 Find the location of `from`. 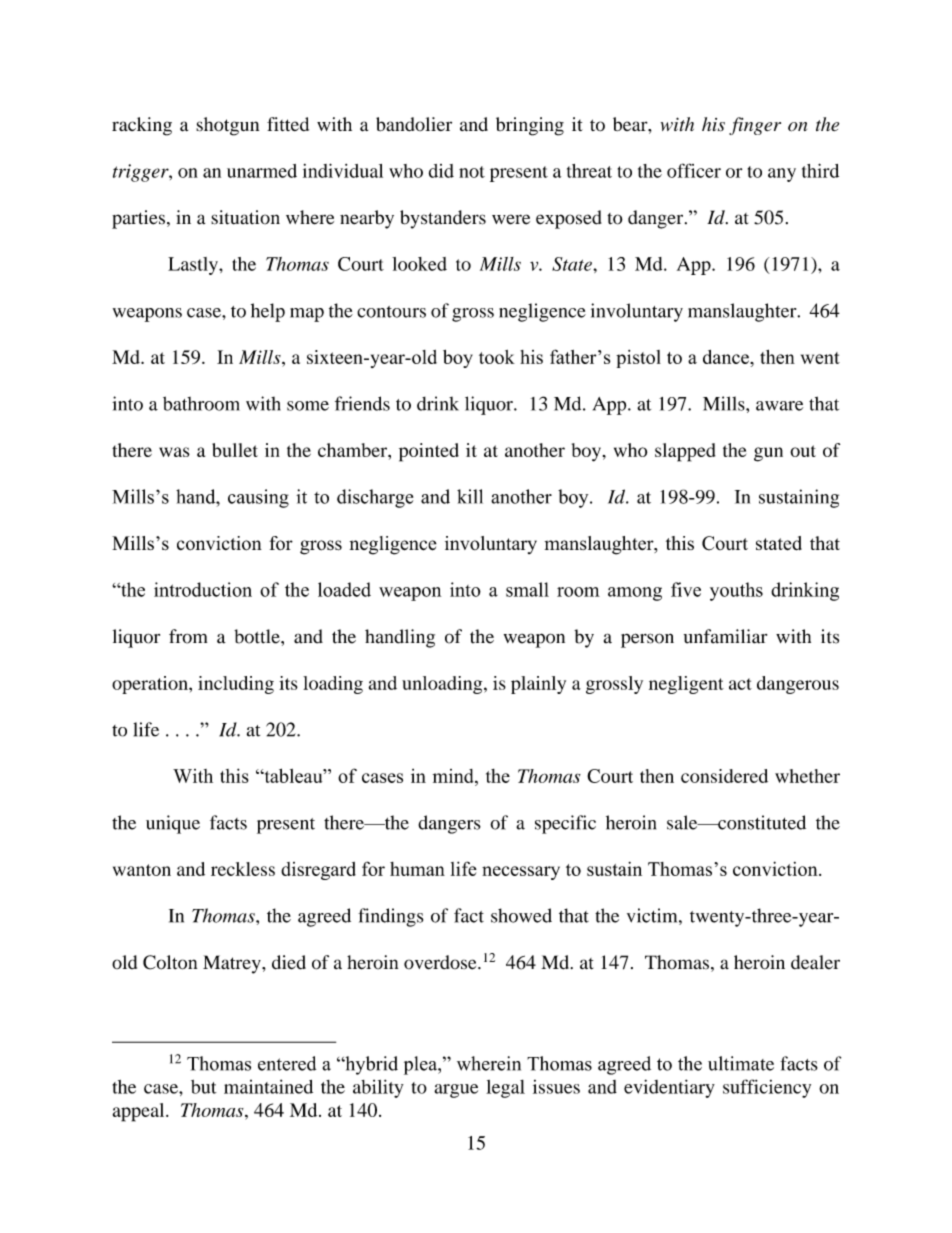

from is located at coordinates (188, 636).
